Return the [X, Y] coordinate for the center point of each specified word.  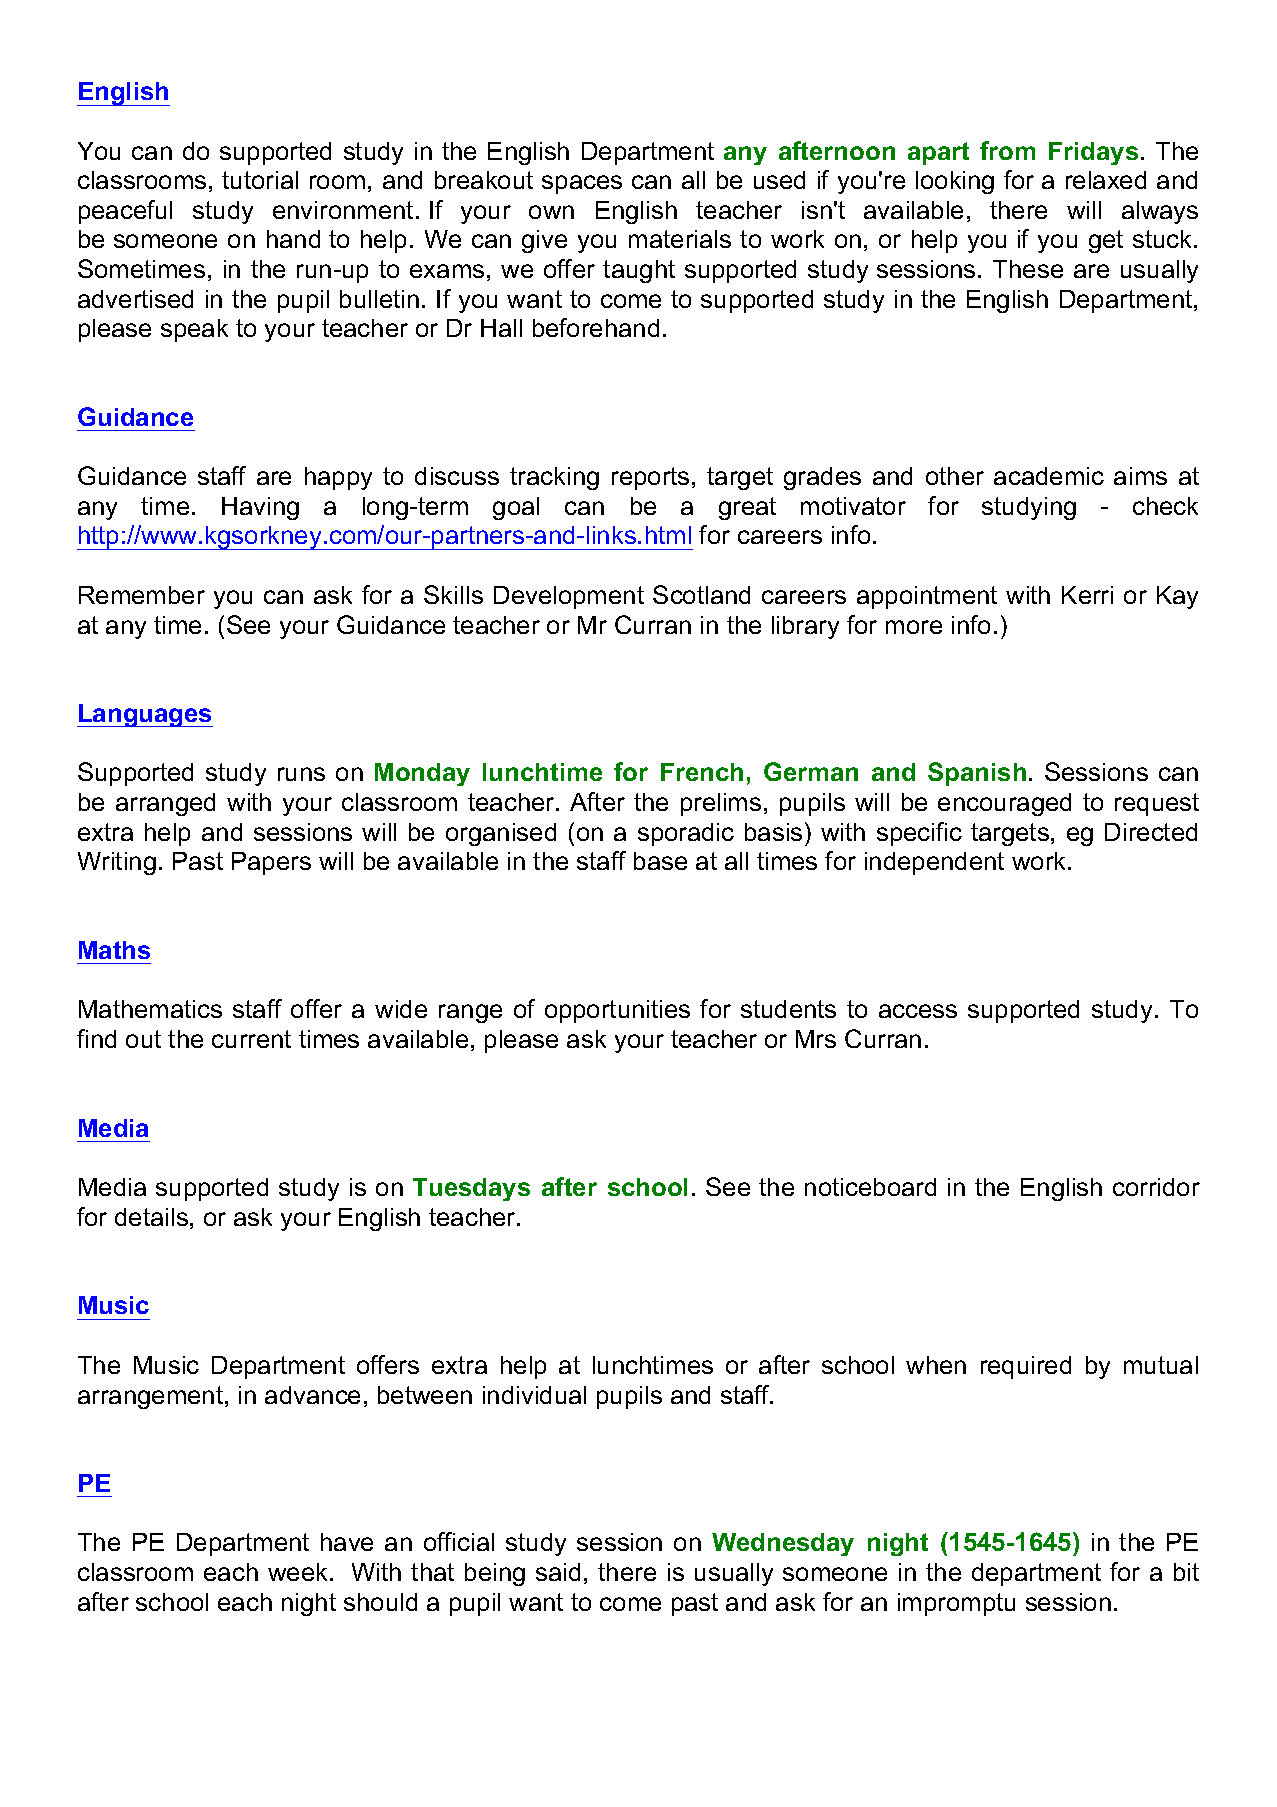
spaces [582, 184]
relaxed [1106, 180]
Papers [271, 863]
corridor [1156, 1187]
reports [650, 478]
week [299, 1572]
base [660, 861]
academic [1049, 476]
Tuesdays [471, 1189]
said [558, 1572]
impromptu [956, 1604]
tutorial [260, 180]
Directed [1151, 832]
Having [260, 508]
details [151, 1217]
